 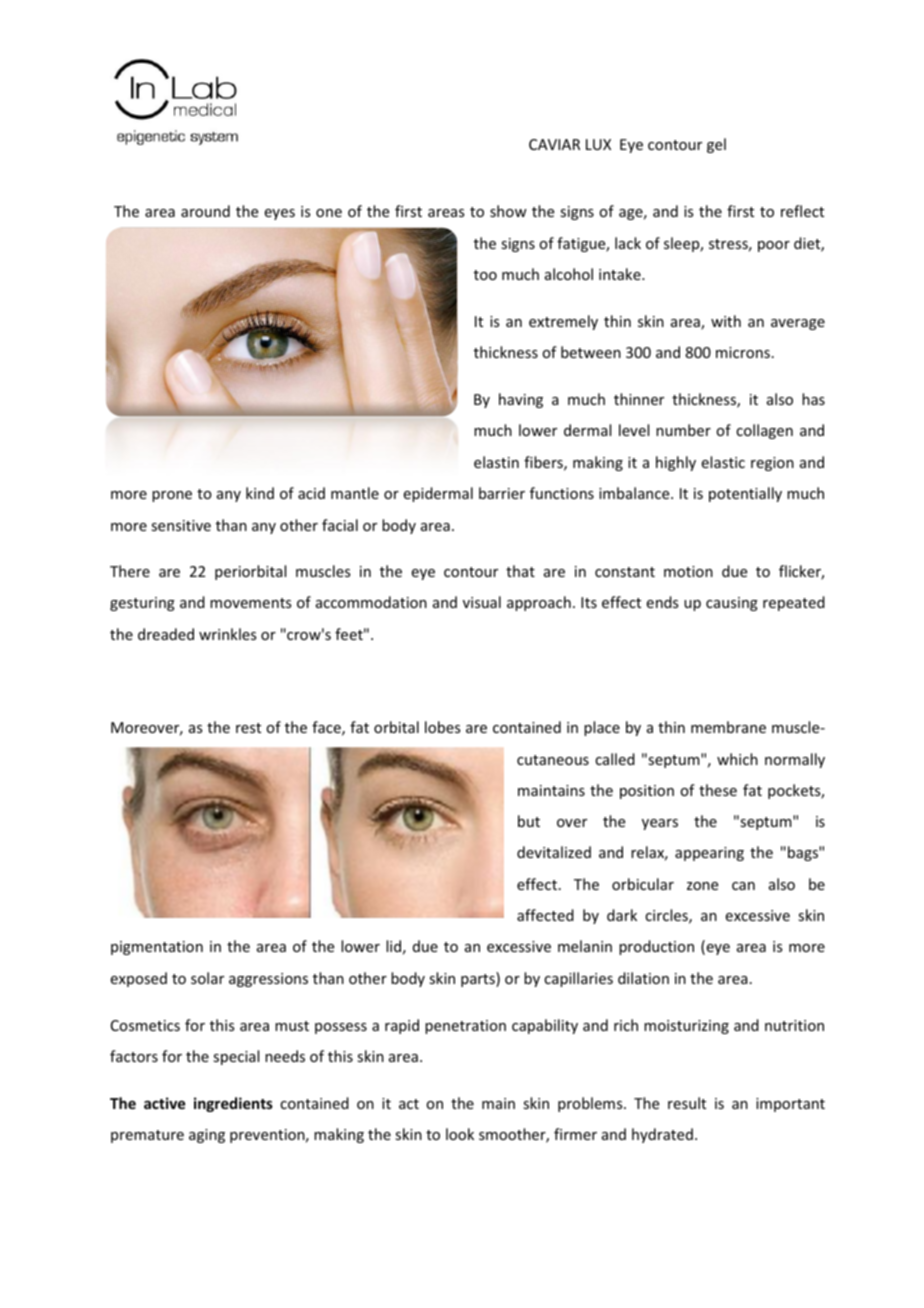 What do you see at coordinates (205, 211) in the screenshot?
I see `around` at bounding box center [205, 211].
